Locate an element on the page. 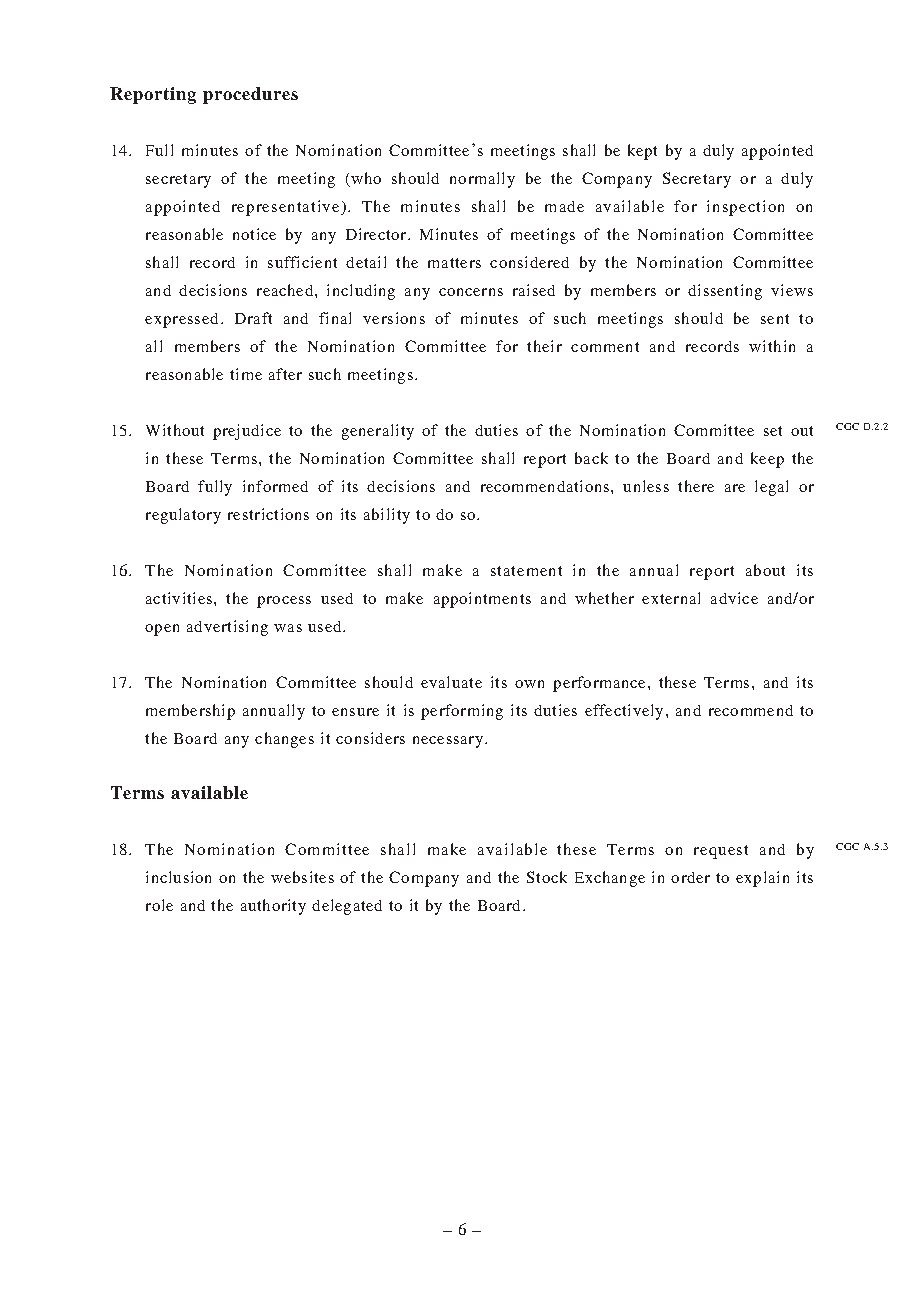 The image size is (924, 1308). advice is located at coordinates (734, 598).
